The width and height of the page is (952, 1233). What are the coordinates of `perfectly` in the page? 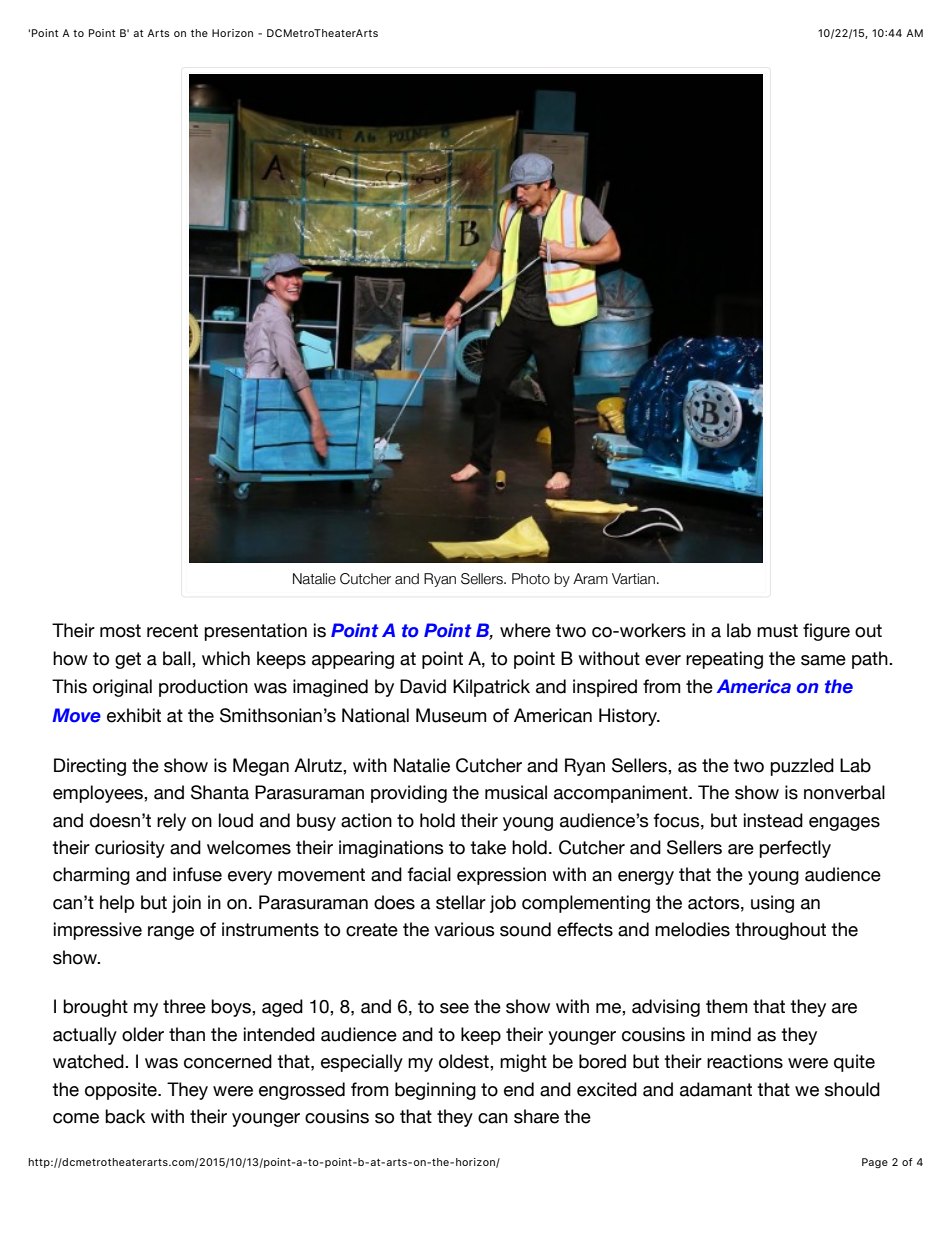 It's located at (795, 849).
